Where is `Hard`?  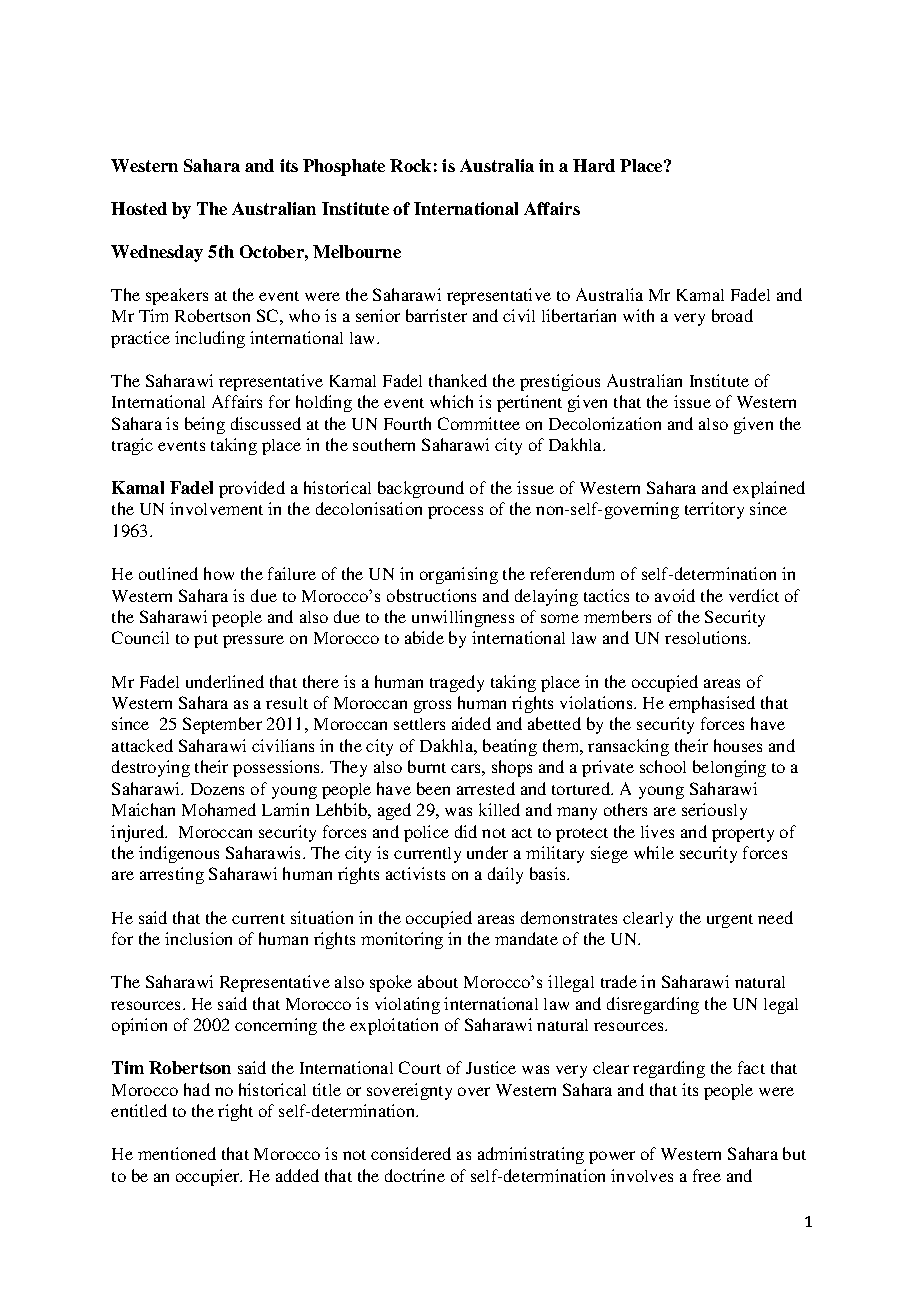 Hard is located at coordinates (594, 165).
